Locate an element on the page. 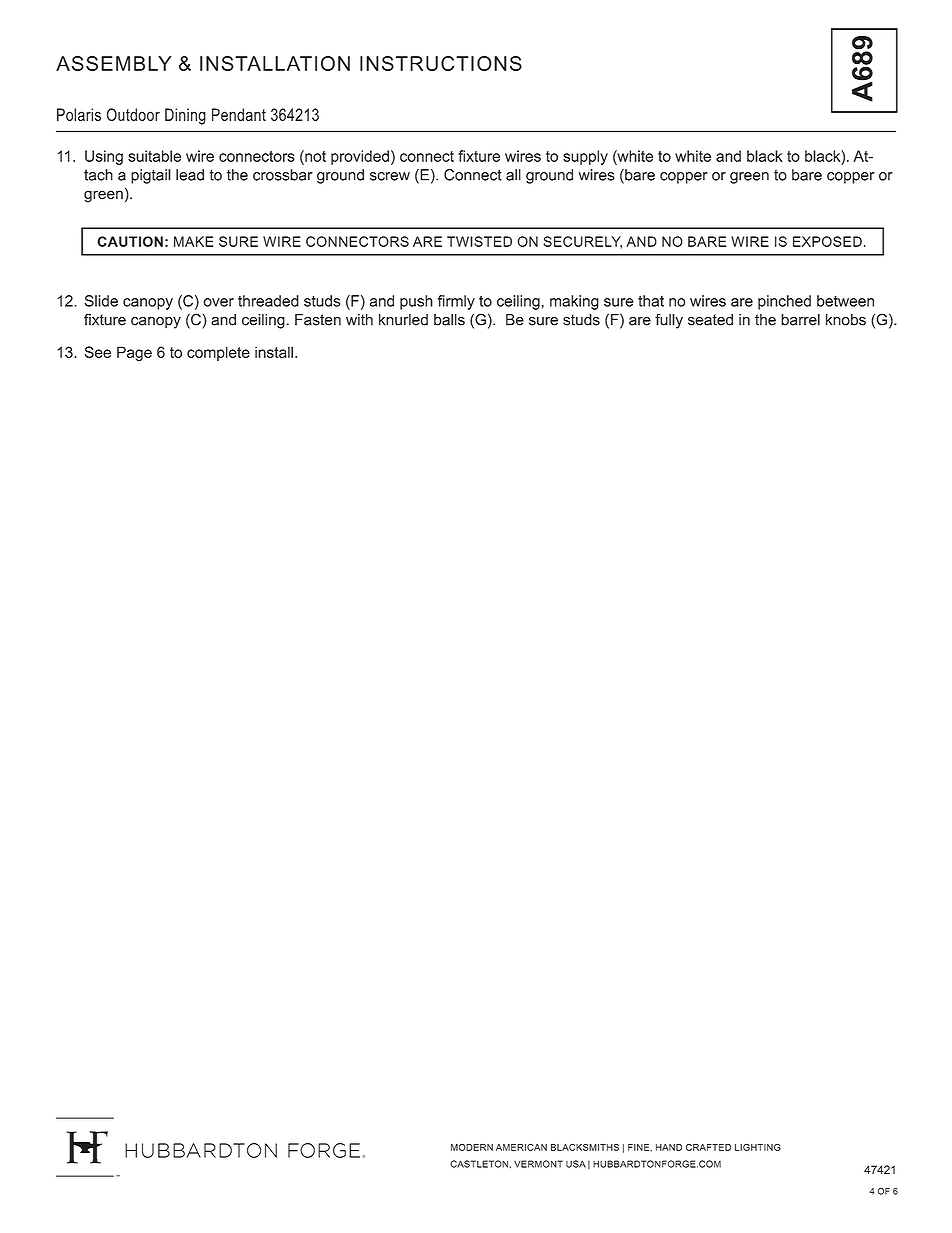  Page is located at coordinates (134, 353).
